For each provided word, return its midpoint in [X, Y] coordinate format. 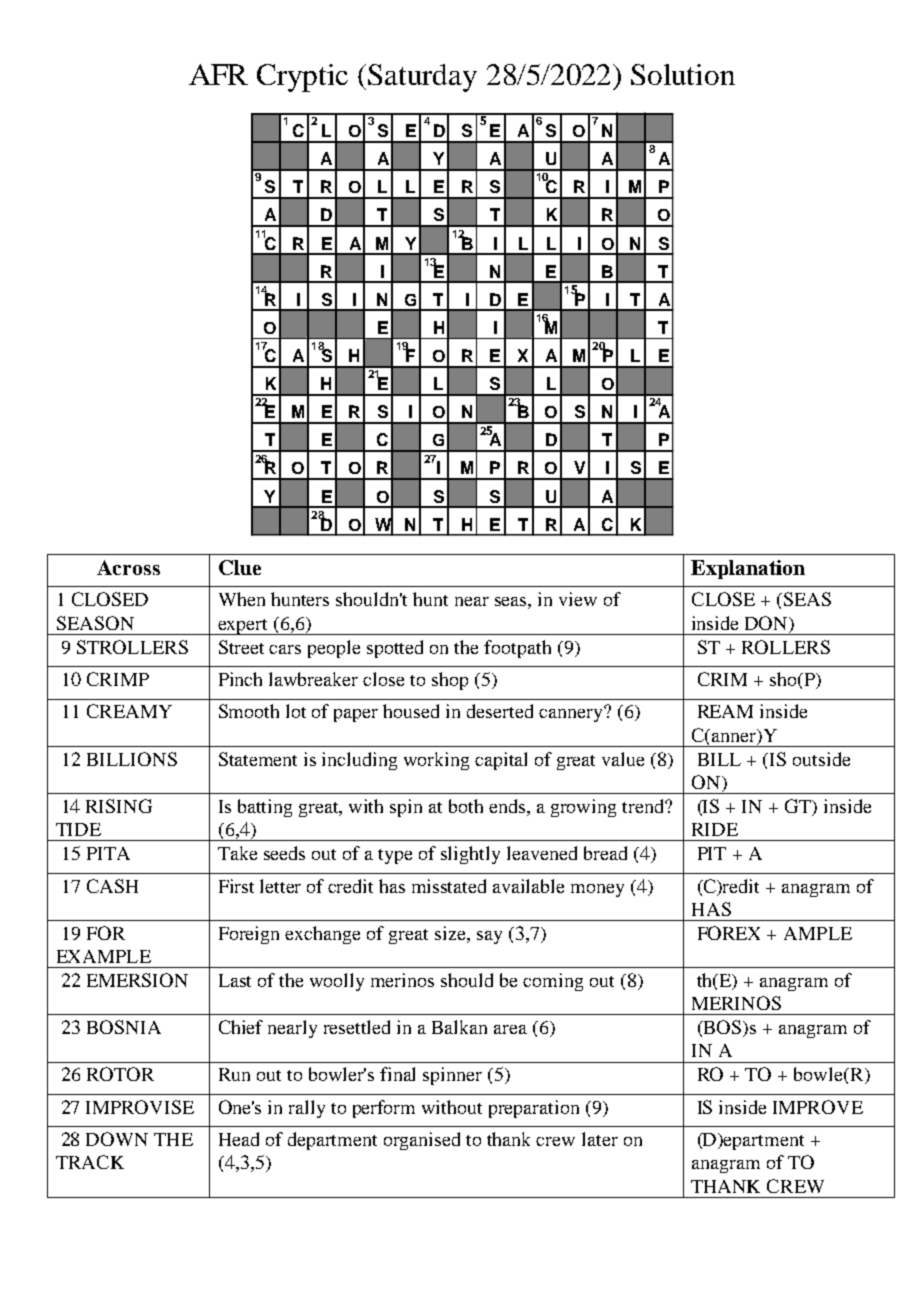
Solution [683, 74]
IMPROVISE [140, 1107]
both [466, 806]
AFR [218, 74]
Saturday [422, 78]
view [578, 599]
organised [422, 1141]
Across [128, 567]
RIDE [715, 829]
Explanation [748, 569]
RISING [119, 806]
